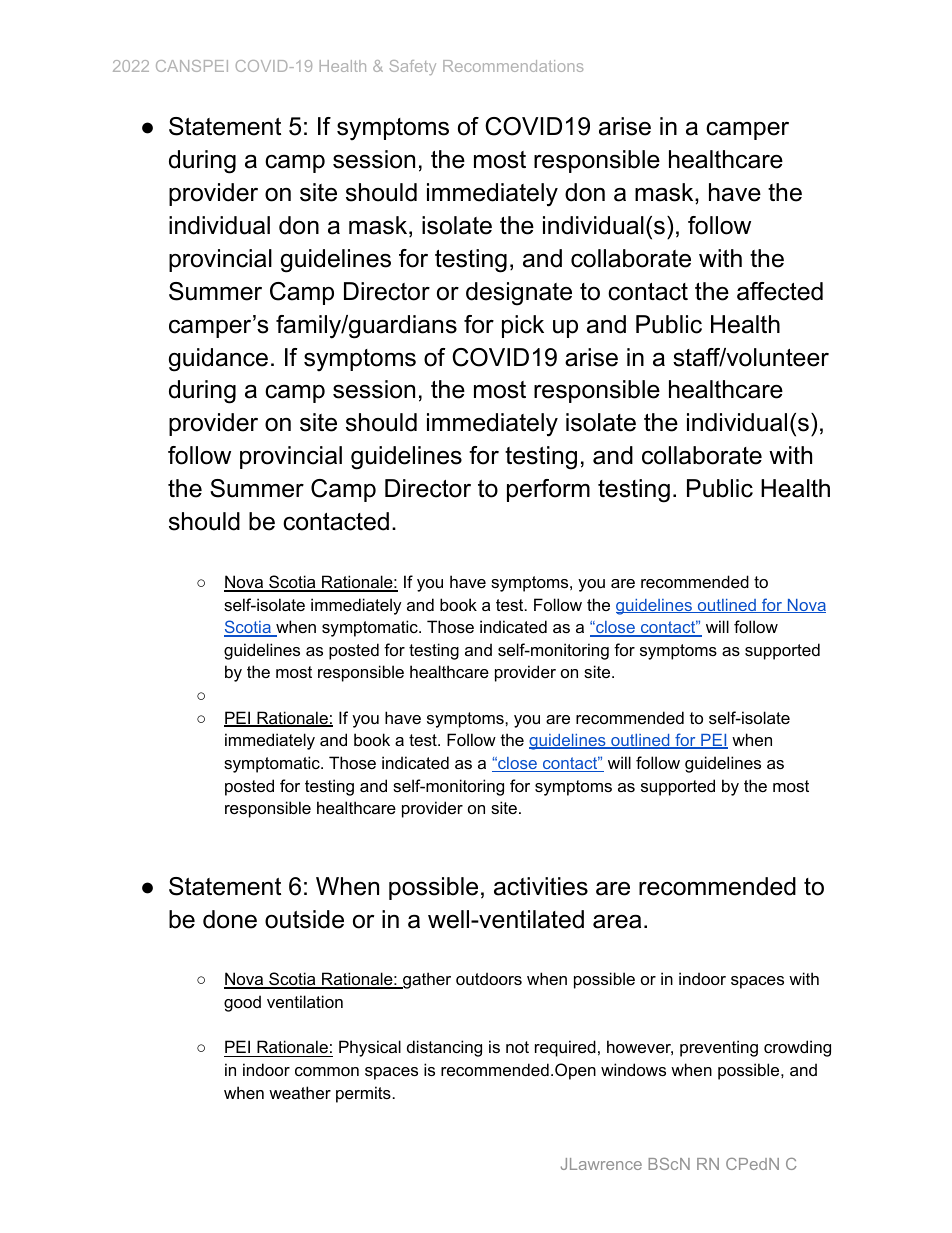 Image resolution: width=952 pixels, height=1233 pixels. Describe the element at coordinates (300, 1092) in the document. I see `weather` at that location.
